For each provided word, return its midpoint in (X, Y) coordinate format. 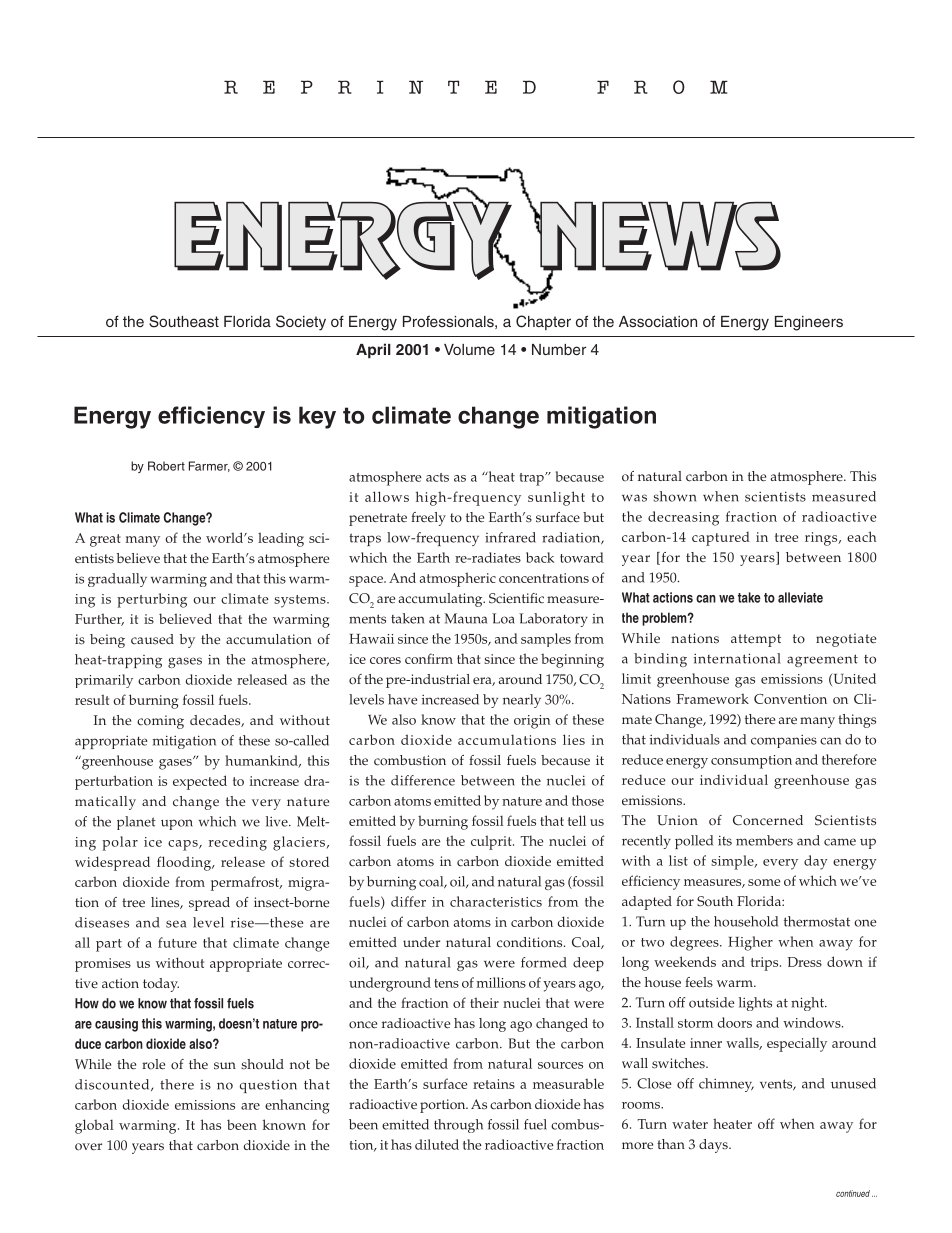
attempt (756, 640)
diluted (437, 1144)
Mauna (465, 618)
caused (152, 639)
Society (301, 323)
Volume (469, 349)
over (88, 1147)
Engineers (809, 323)
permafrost (246, 883)
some (764, 882)
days (714, 1146)
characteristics (496, 901)
